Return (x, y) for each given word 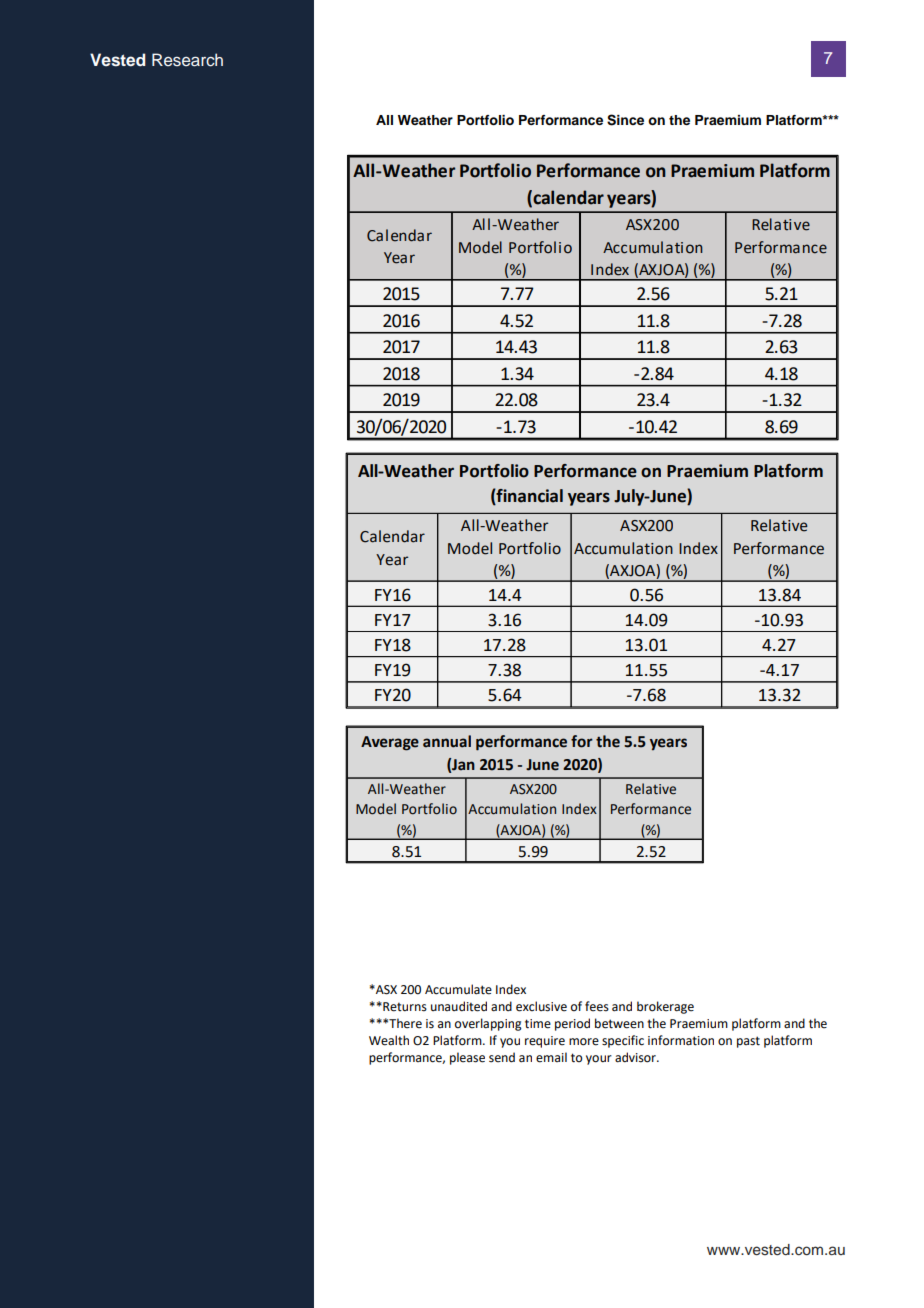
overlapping (488, 1024)
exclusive (541, 1006)
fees (597, 1006)
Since (625, 120)
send (502, 1057)
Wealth (389, 1040)
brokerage (665, 1007)
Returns (404, 1007)
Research (187, 60)
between (619, 1023)
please (467, 1058)
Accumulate (458, 989)
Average (390, 743)
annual (447, 741)
